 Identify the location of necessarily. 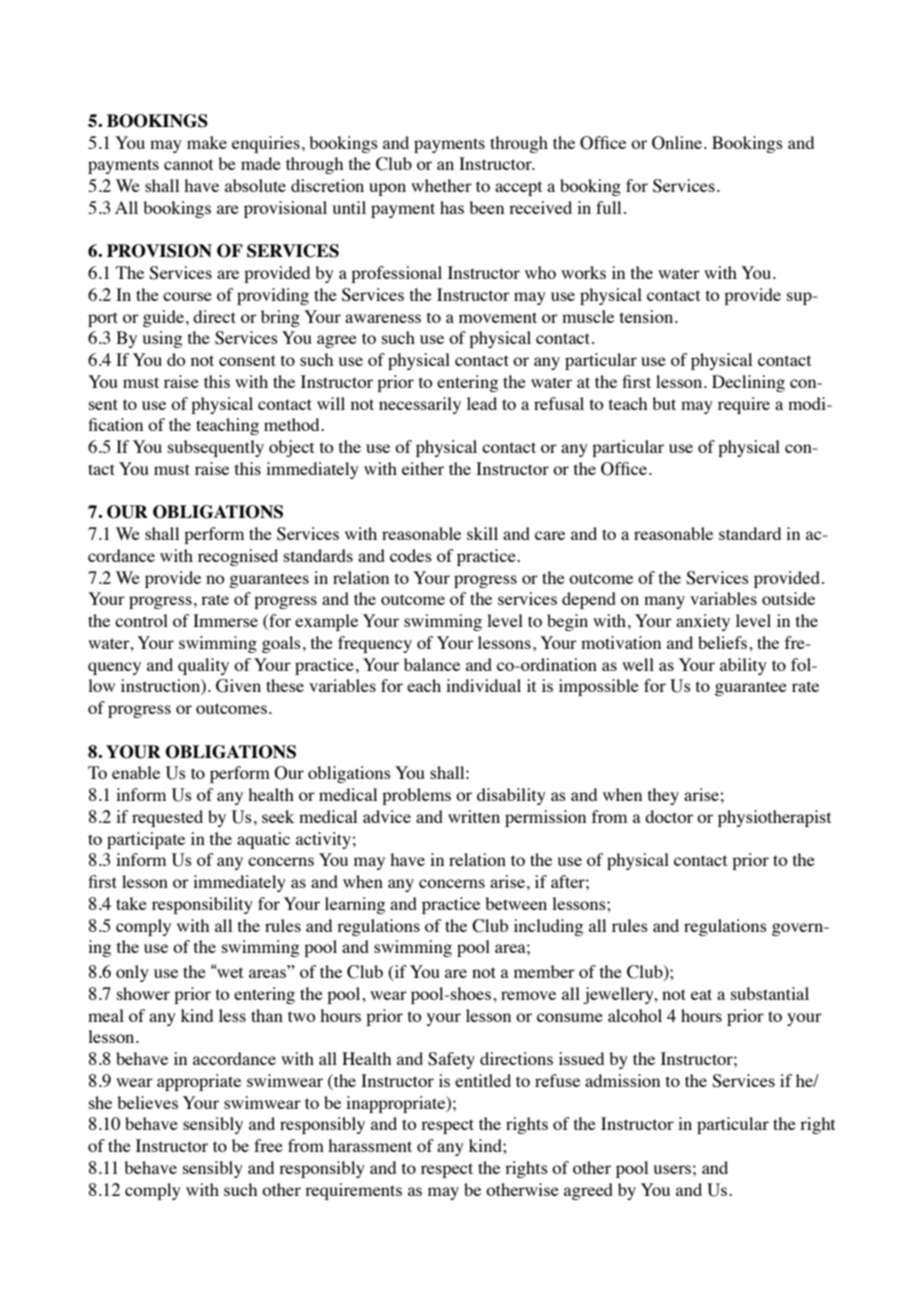
(420, 405).
